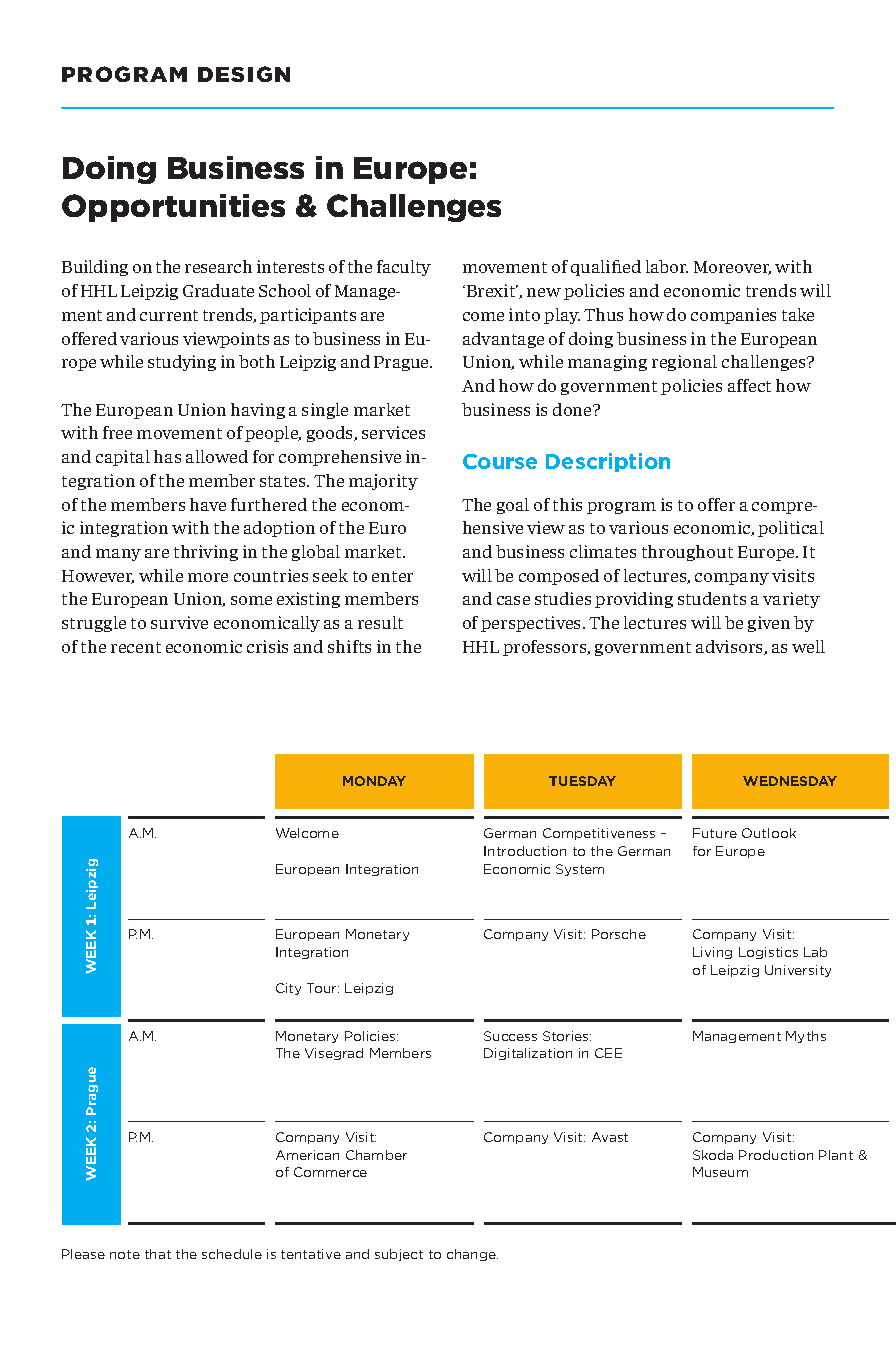 Image resolution: width=896 pixels, height=1345 pixels. I want to click on MONDAY, so click(374, 781).
